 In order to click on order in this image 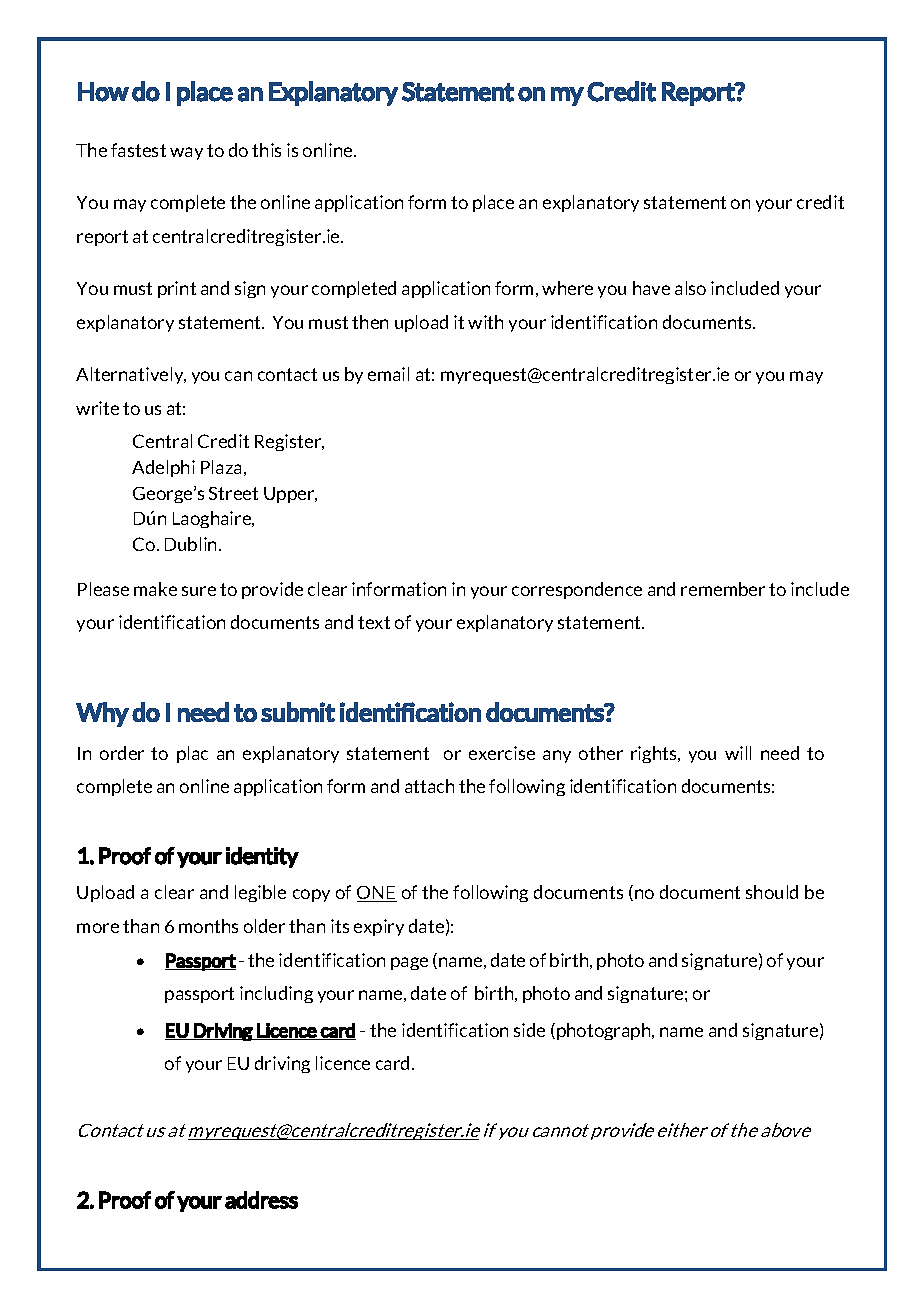, I will do `click(122, 753)`.
